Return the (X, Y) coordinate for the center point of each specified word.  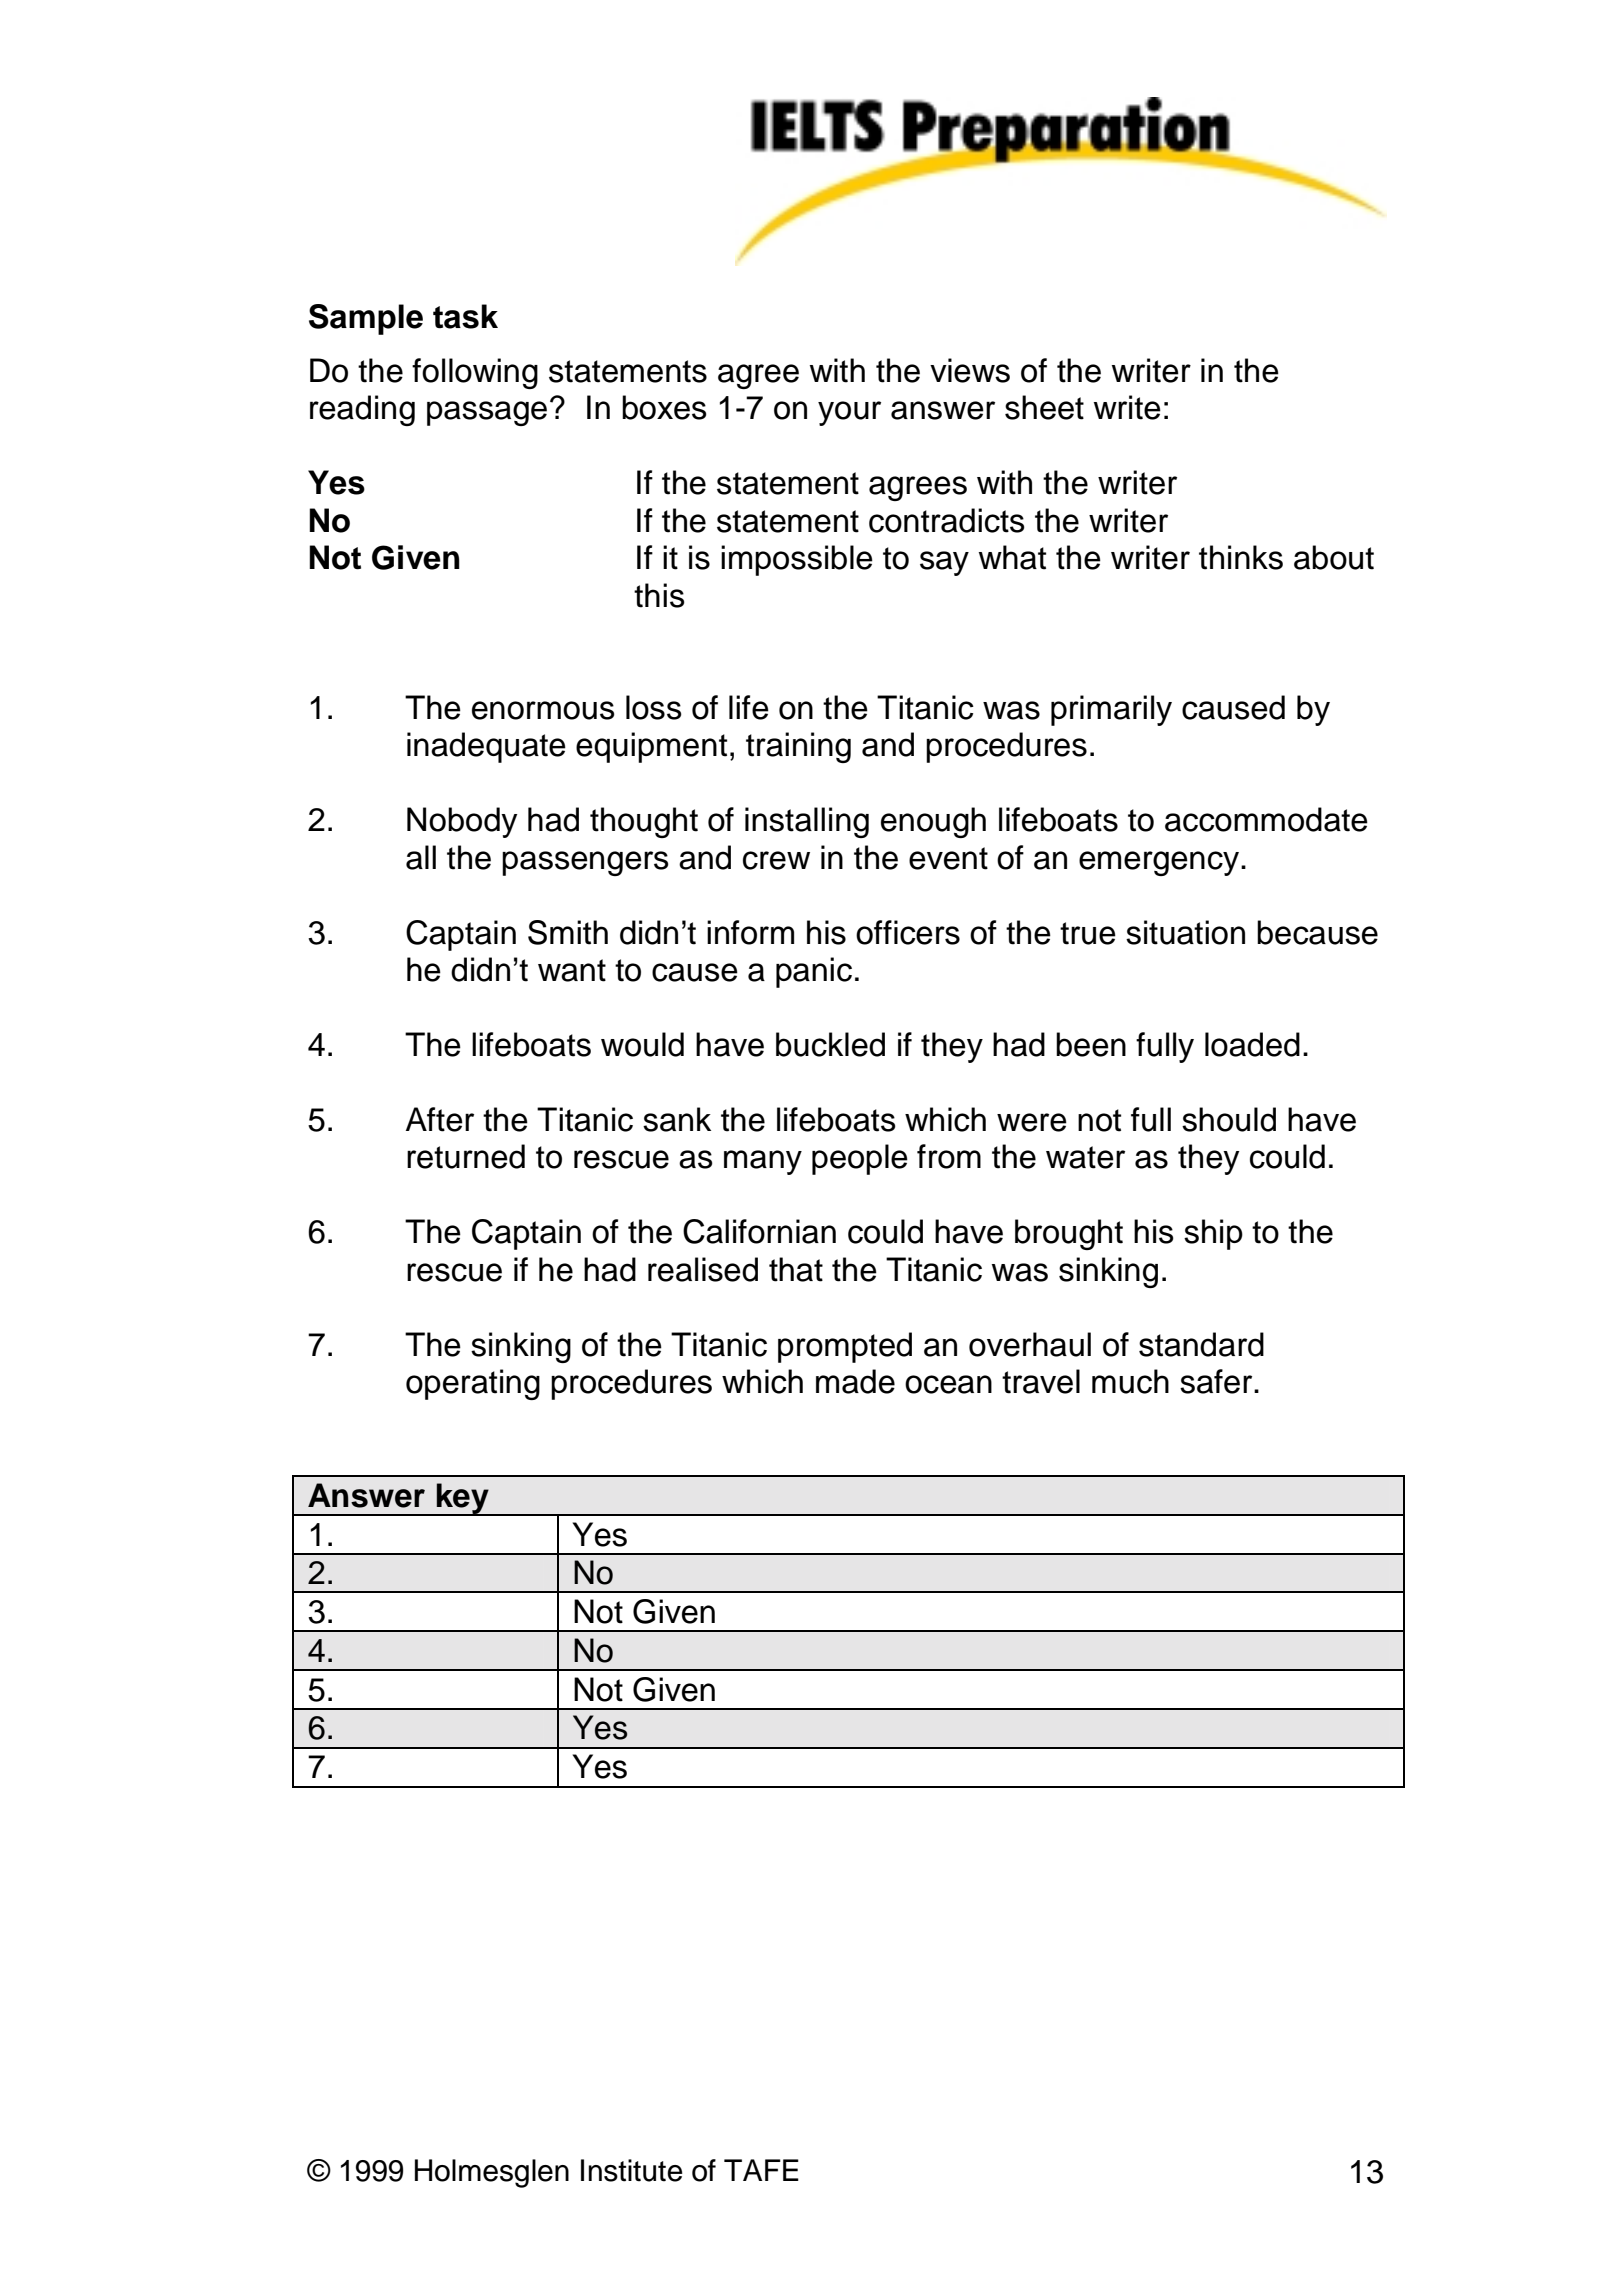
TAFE (761, 2170)
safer (1217, 1381)
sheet (1044, 407)
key (462, 1499)
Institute (632, 2170)
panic (814, 972)
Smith (568, 932)
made (855, 1381)
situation (1185, 932)
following (475, 373)
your (849, 413)
